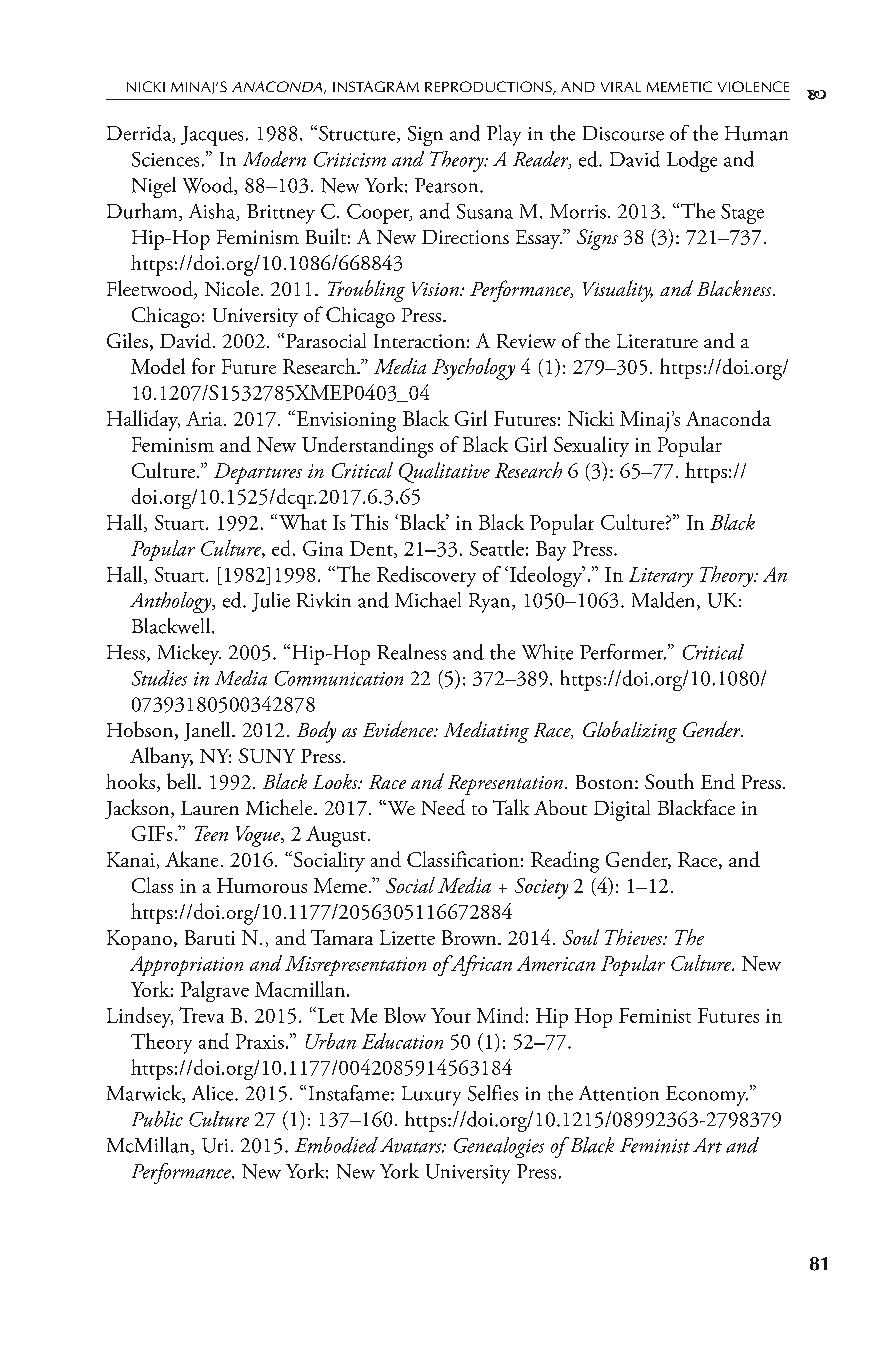 The height and width of the screenshot is (1345, 896). What do you see at coordinates (489, 88) in the screenshot?
I see `REPRODUCTIONS` at bounding box center [489, 88].
